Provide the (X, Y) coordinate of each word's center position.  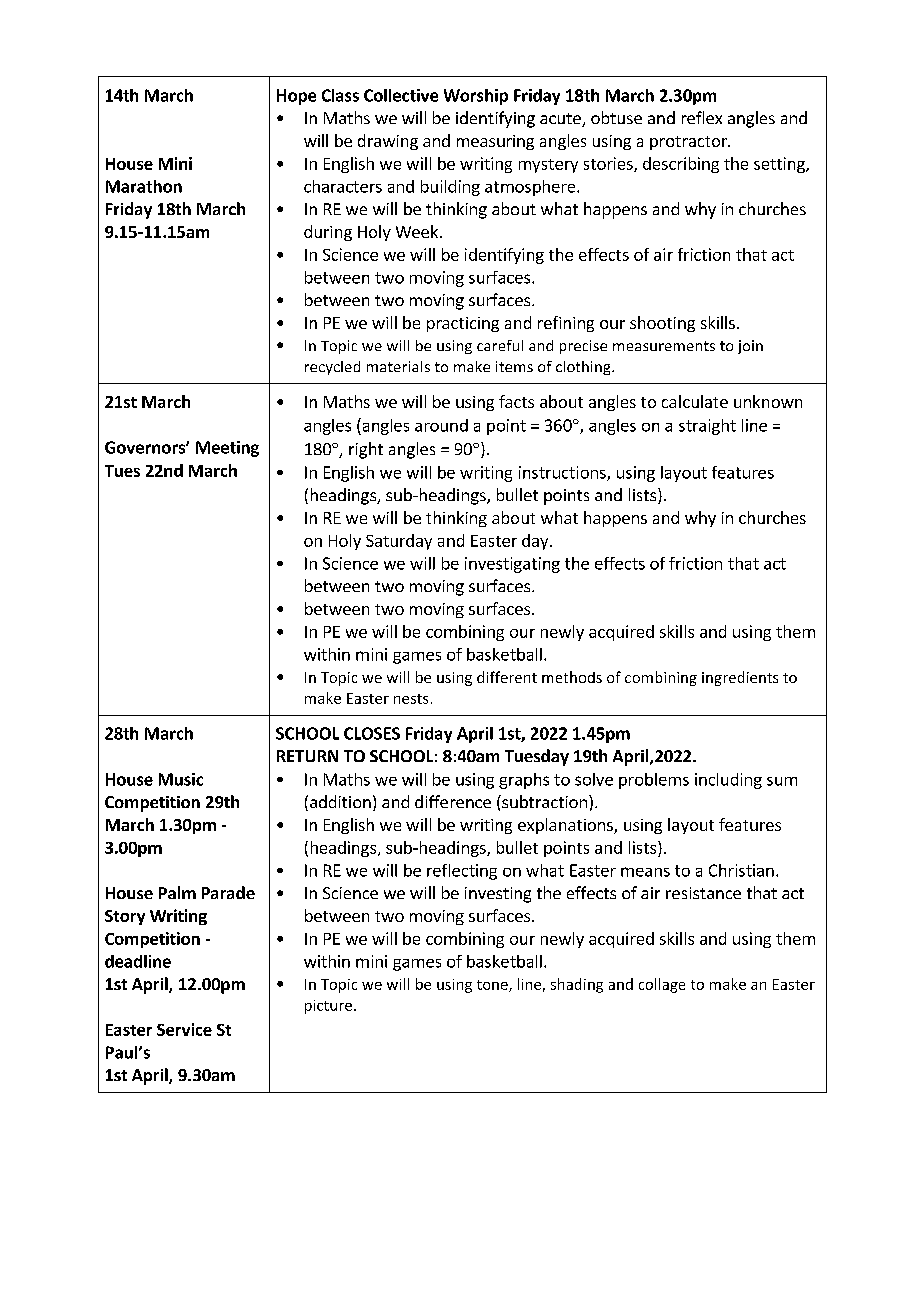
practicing (463, 324)
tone (493, 986)
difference (453, 801)
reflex (702, 117)
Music (181, 779)
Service (184, 1029)
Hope (296, 97)
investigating (512, 565)
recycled (332, 368)
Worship (476, 97)
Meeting (227, 449)
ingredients (740, 678)
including (728, 781)
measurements (664, 346)
